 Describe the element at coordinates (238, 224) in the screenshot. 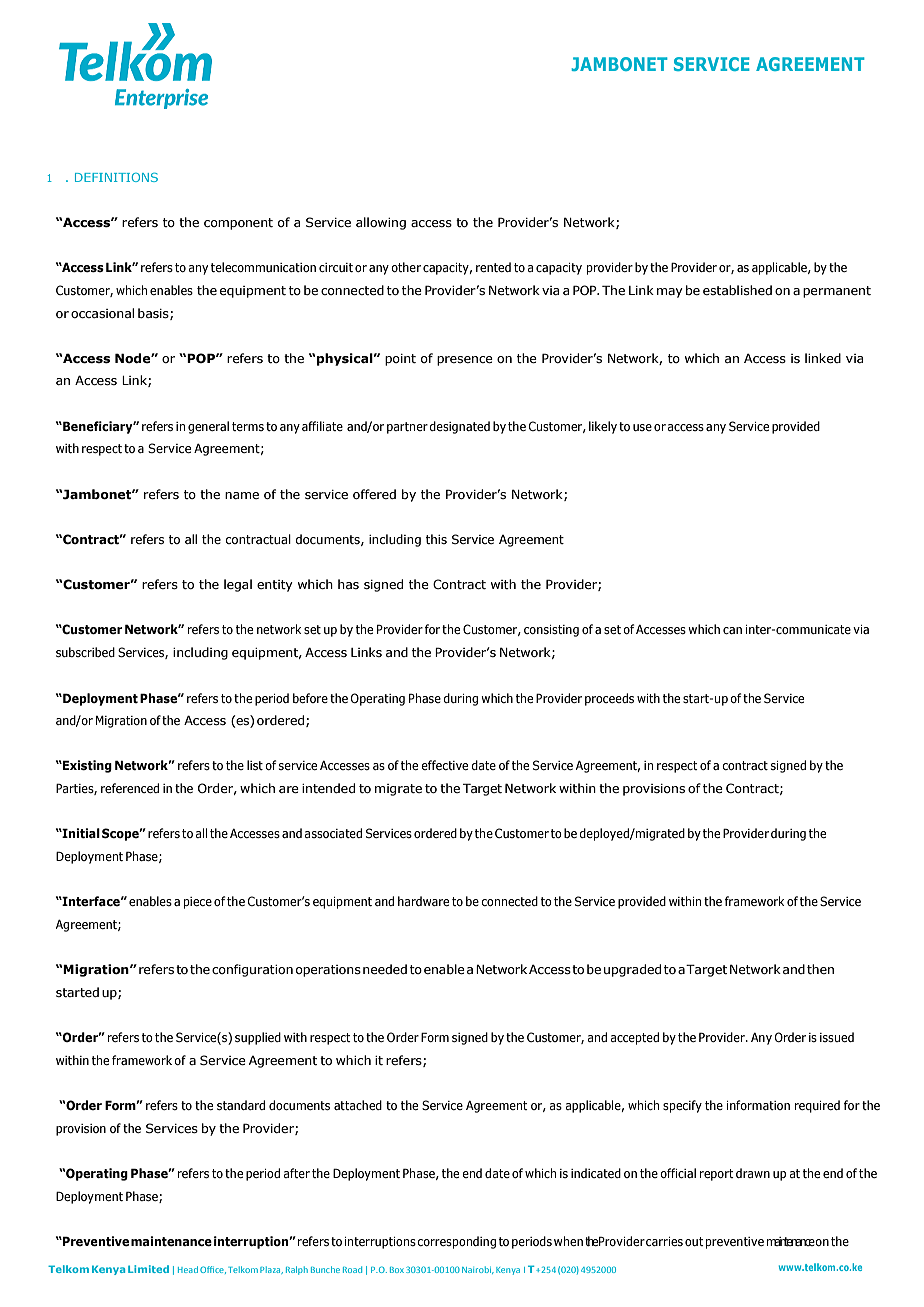

I see `component` at that location.
